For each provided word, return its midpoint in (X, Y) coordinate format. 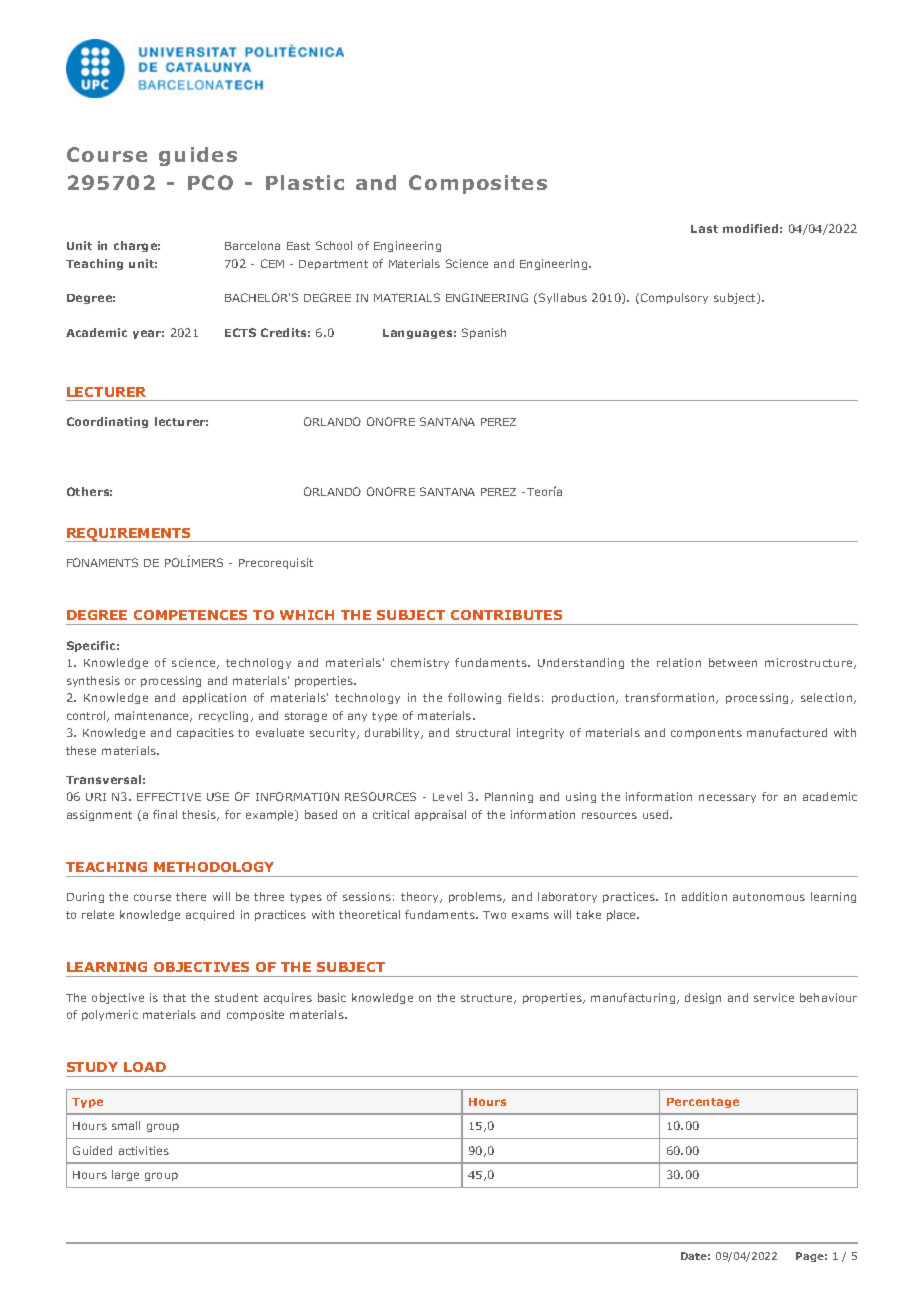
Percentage (703, 1103)
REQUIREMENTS (130, 535)
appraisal (440, 815)
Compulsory (674, 298)
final (165, 814)
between (733, 662)
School (334, 245)
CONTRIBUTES (506, 615)
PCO (210, 182)
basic (332, 997)
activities (144, 1150)
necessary (727, 798)
